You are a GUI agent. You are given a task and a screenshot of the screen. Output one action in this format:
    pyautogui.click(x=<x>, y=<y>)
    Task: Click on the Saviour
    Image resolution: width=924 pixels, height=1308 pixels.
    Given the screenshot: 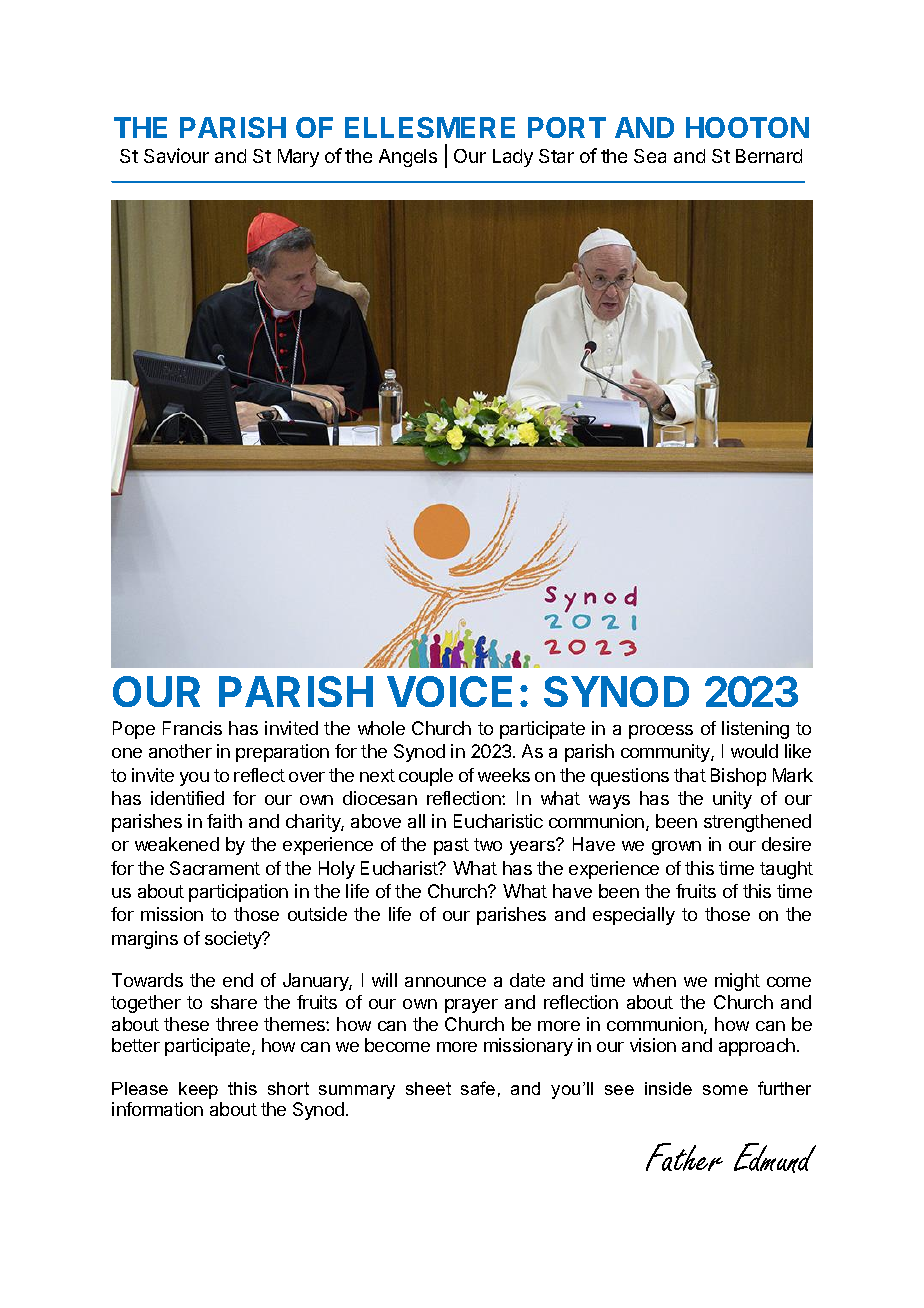 What is the action you would take?
    pyautogui.click(x=176, y=155)
